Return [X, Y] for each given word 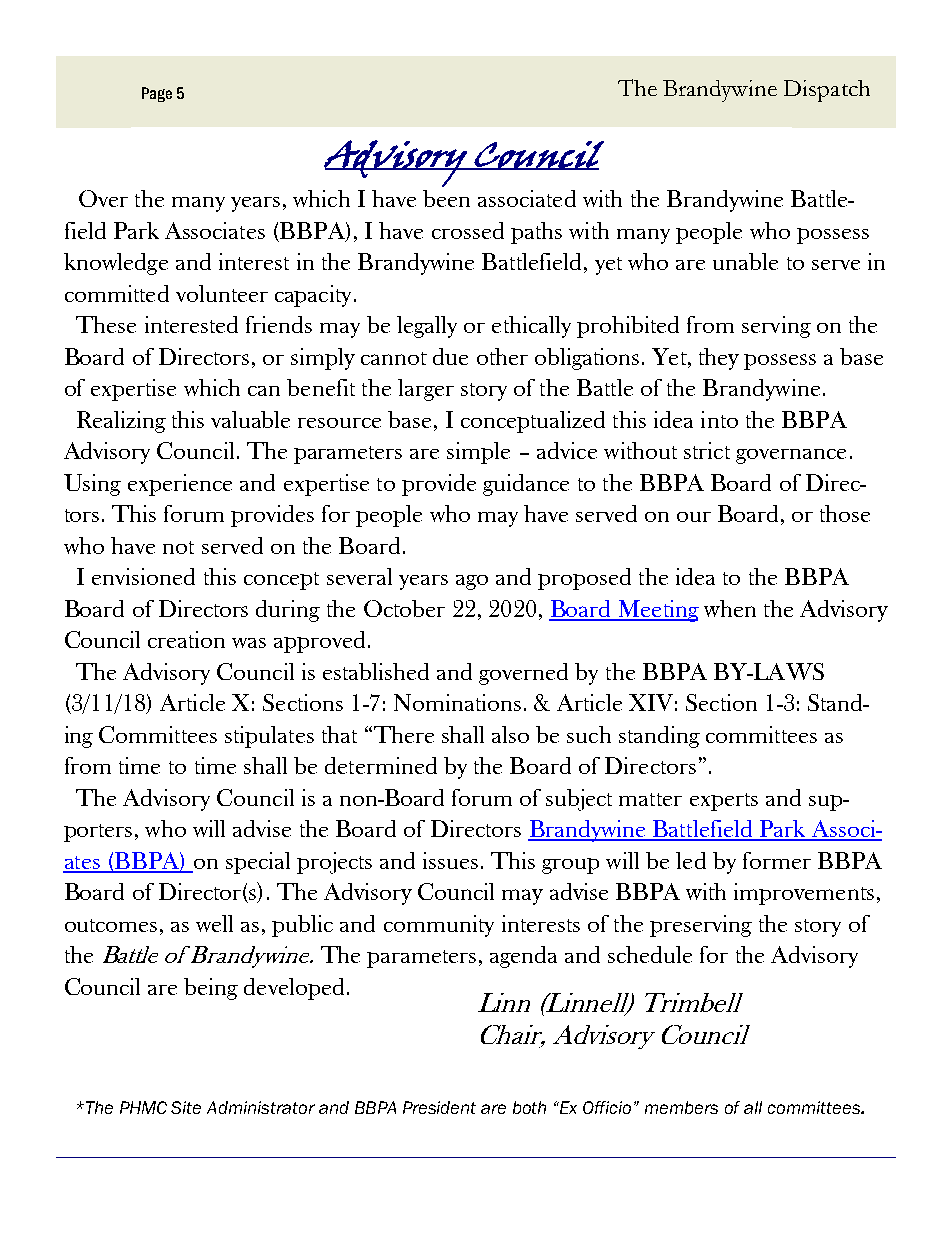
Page [157, 94]
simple [478, 453]
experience [180, 485]
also [510, 734]
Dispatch [827, 91]
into [719, 419]
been [446, 198]
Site [186, 1107]
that [339, 734]
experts [724, 802]
